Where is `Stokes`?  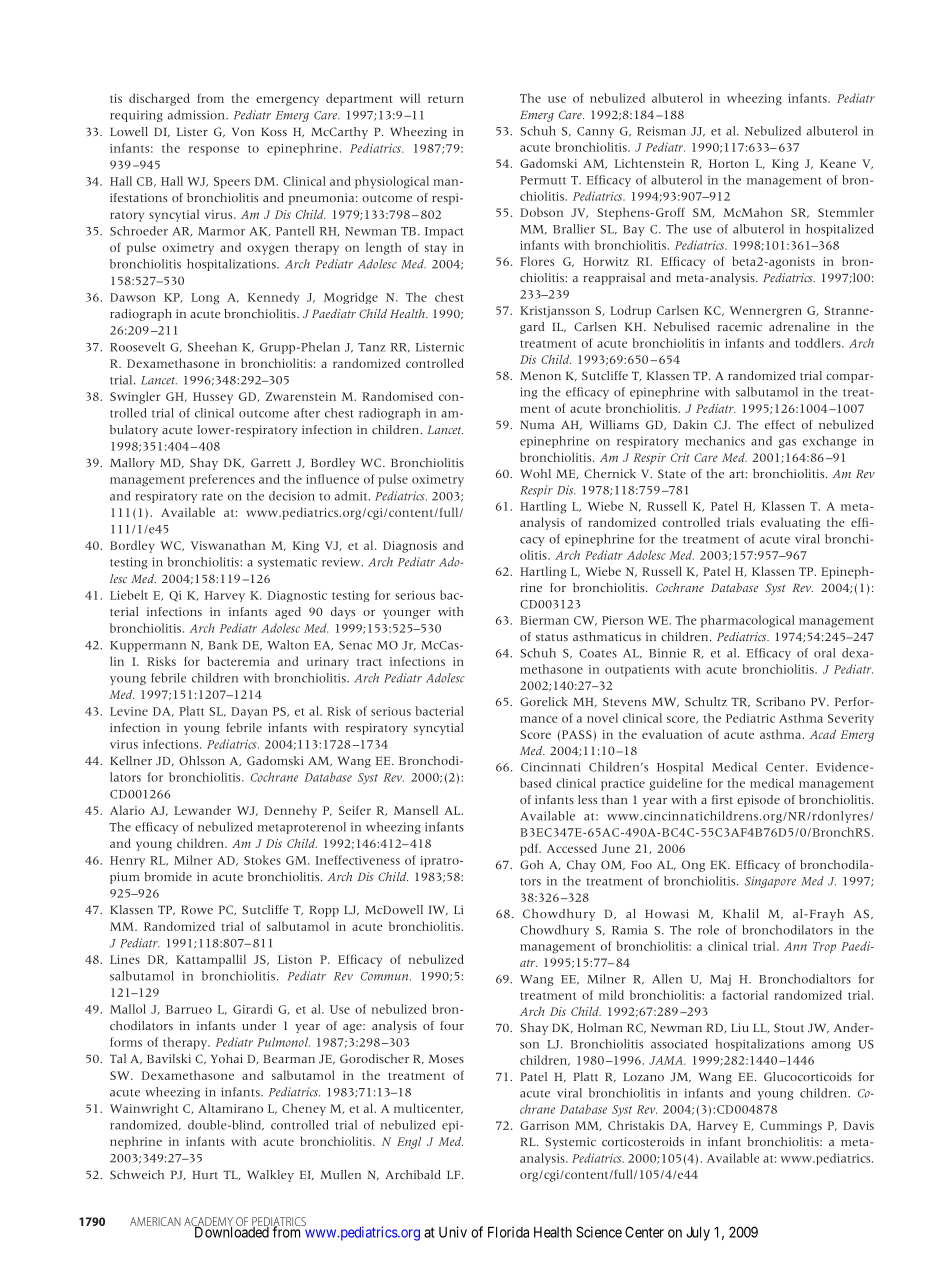
Stokes is located at coordinates (262, 860).
